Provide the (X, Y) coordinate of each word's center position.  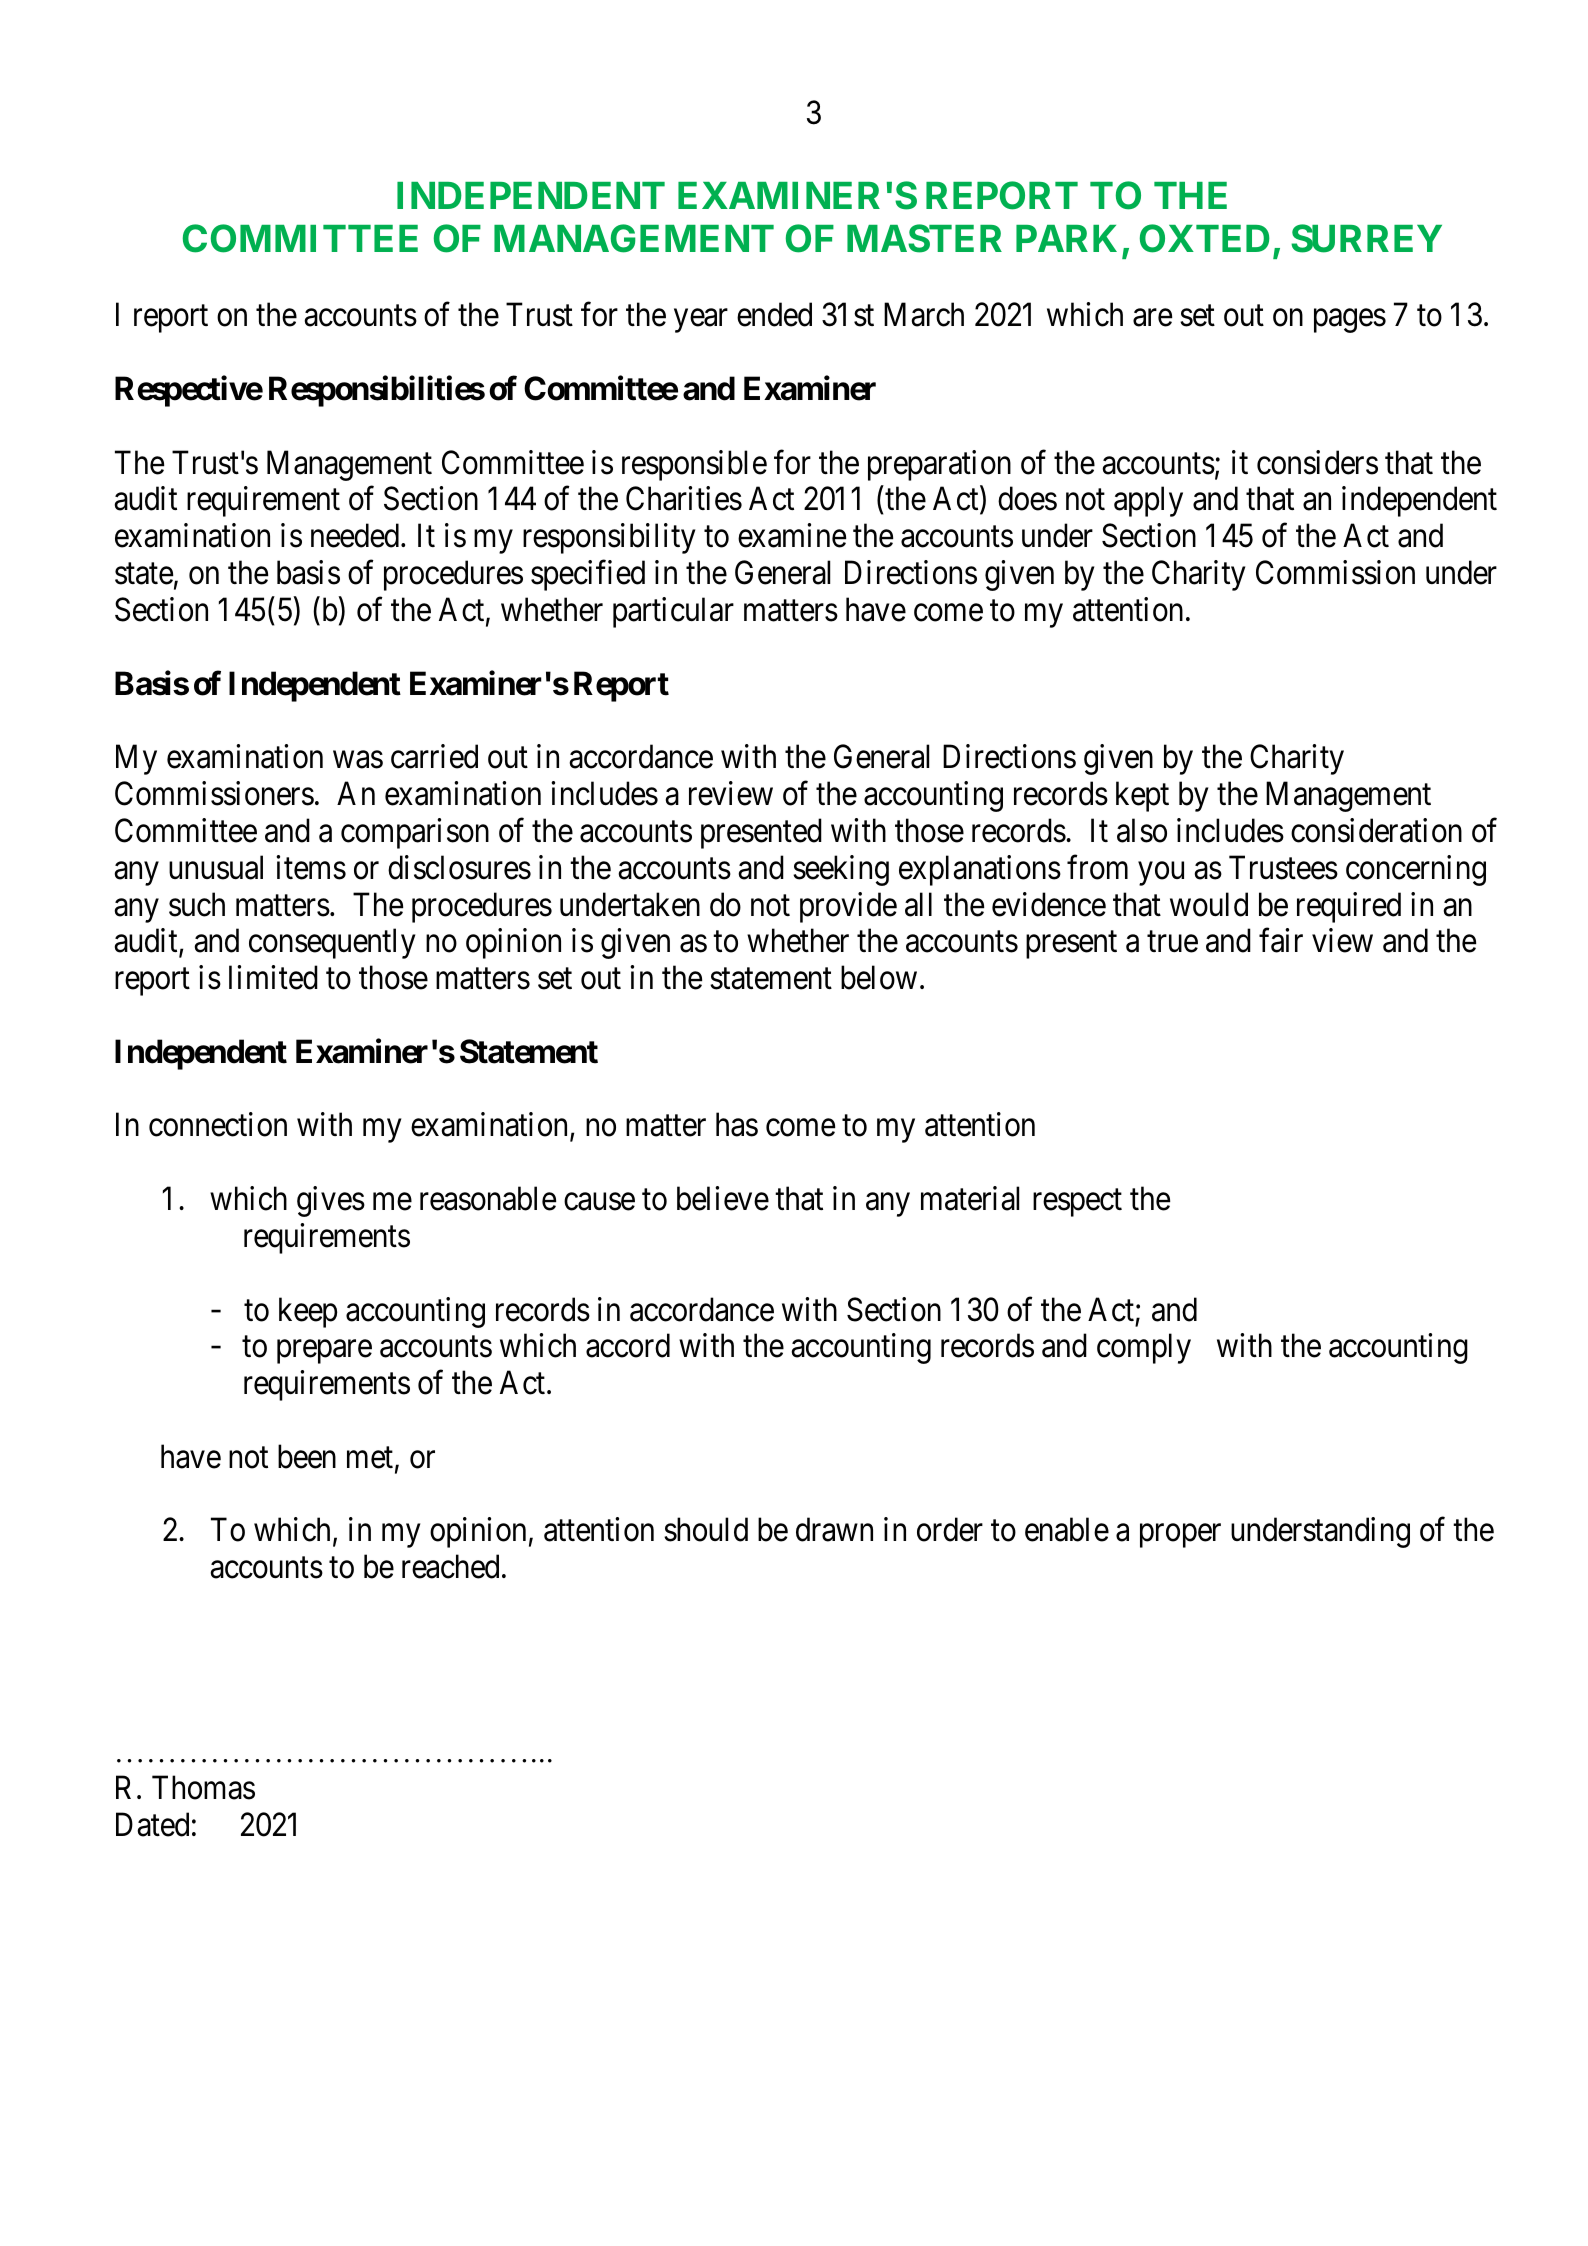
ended (774, 315)
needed (356, 535)
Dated (152, 1824)
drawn (834, 1530)
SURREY (1366, 238)
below (879, 977)
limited (273, 977)
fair (1281, 940)
